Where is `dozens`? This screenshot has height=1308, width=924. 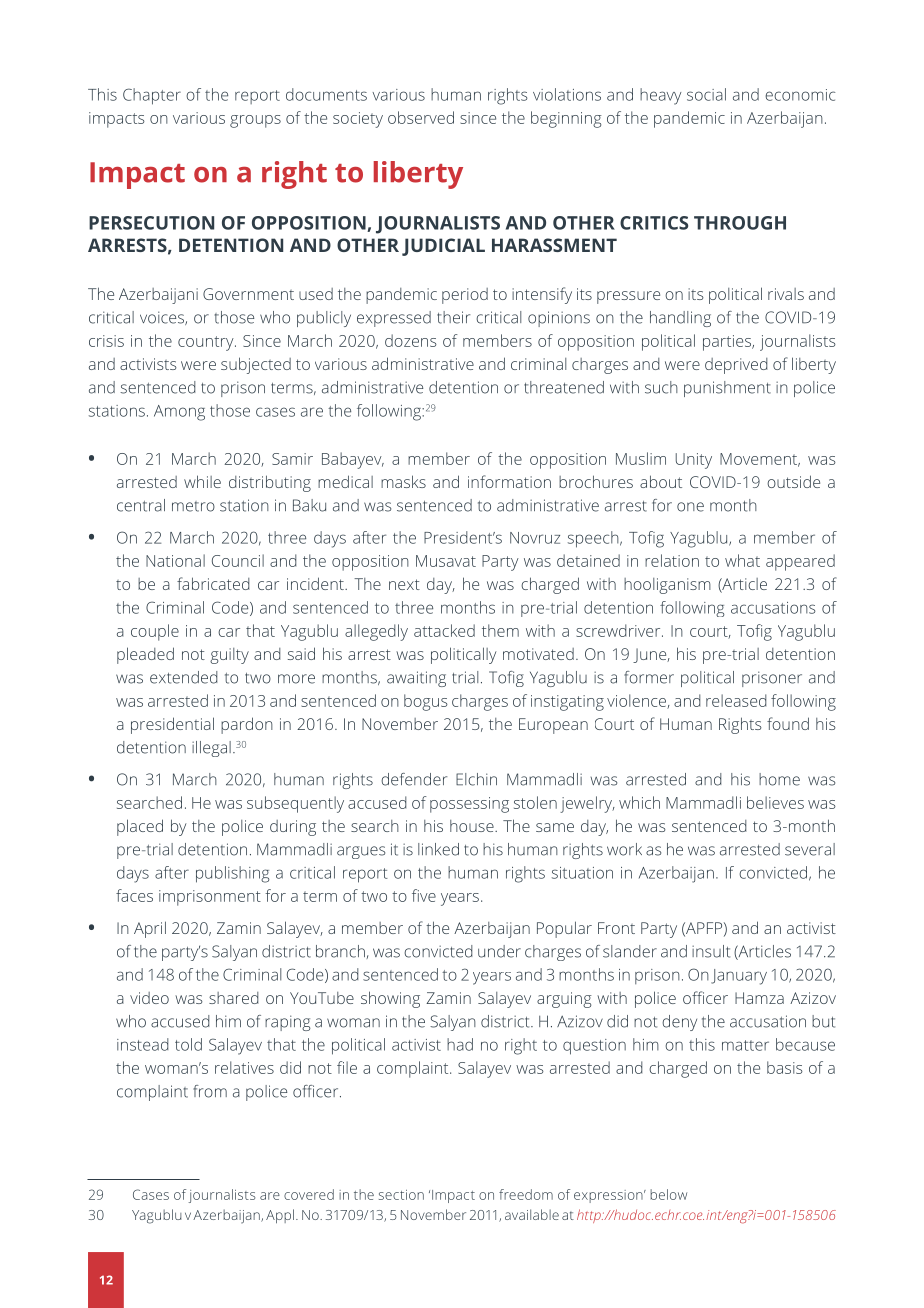 dozens is located at coordinates (411, 340).
